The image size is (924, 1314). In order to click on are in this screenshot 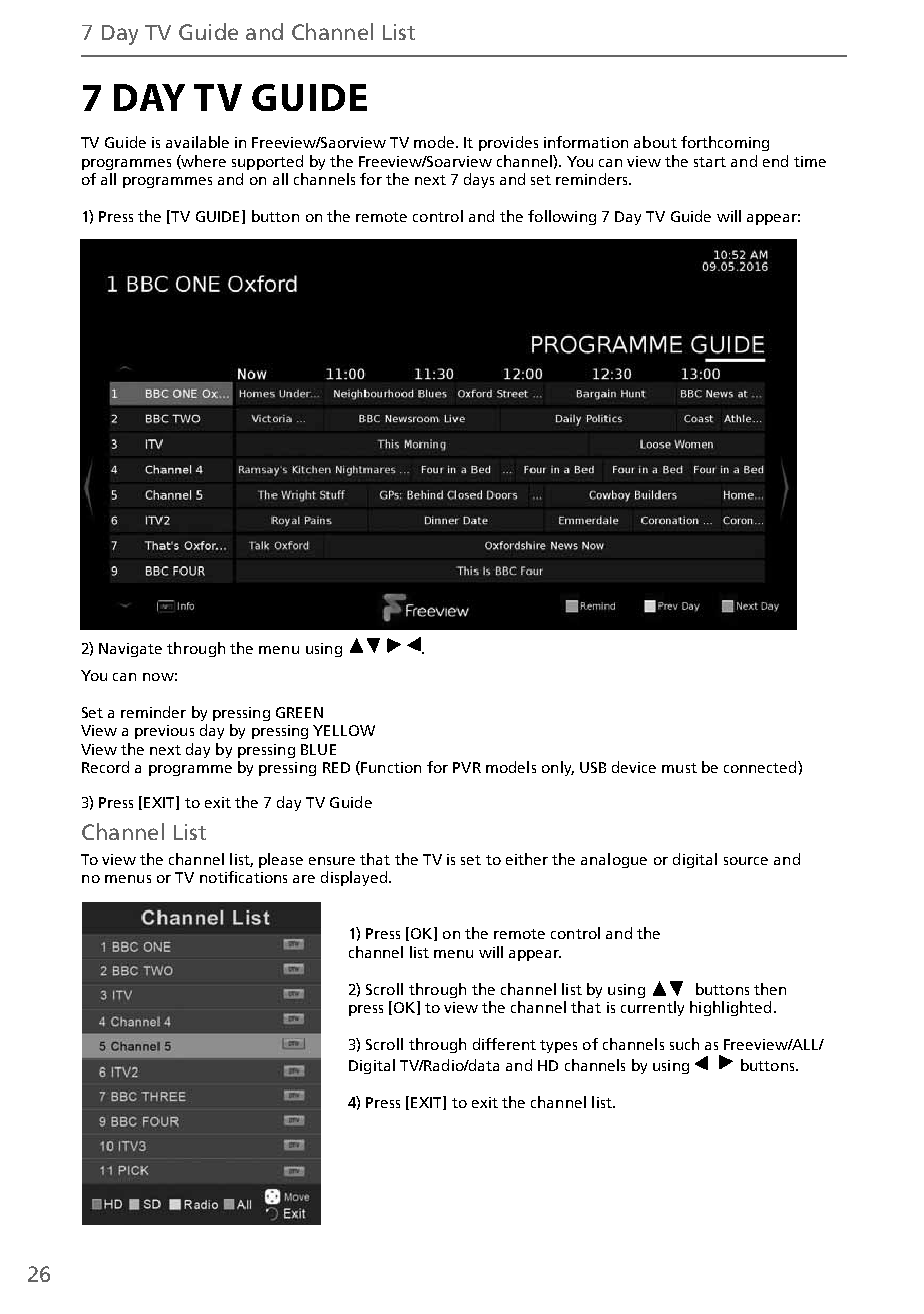, I will do `click(304, 879)`.
